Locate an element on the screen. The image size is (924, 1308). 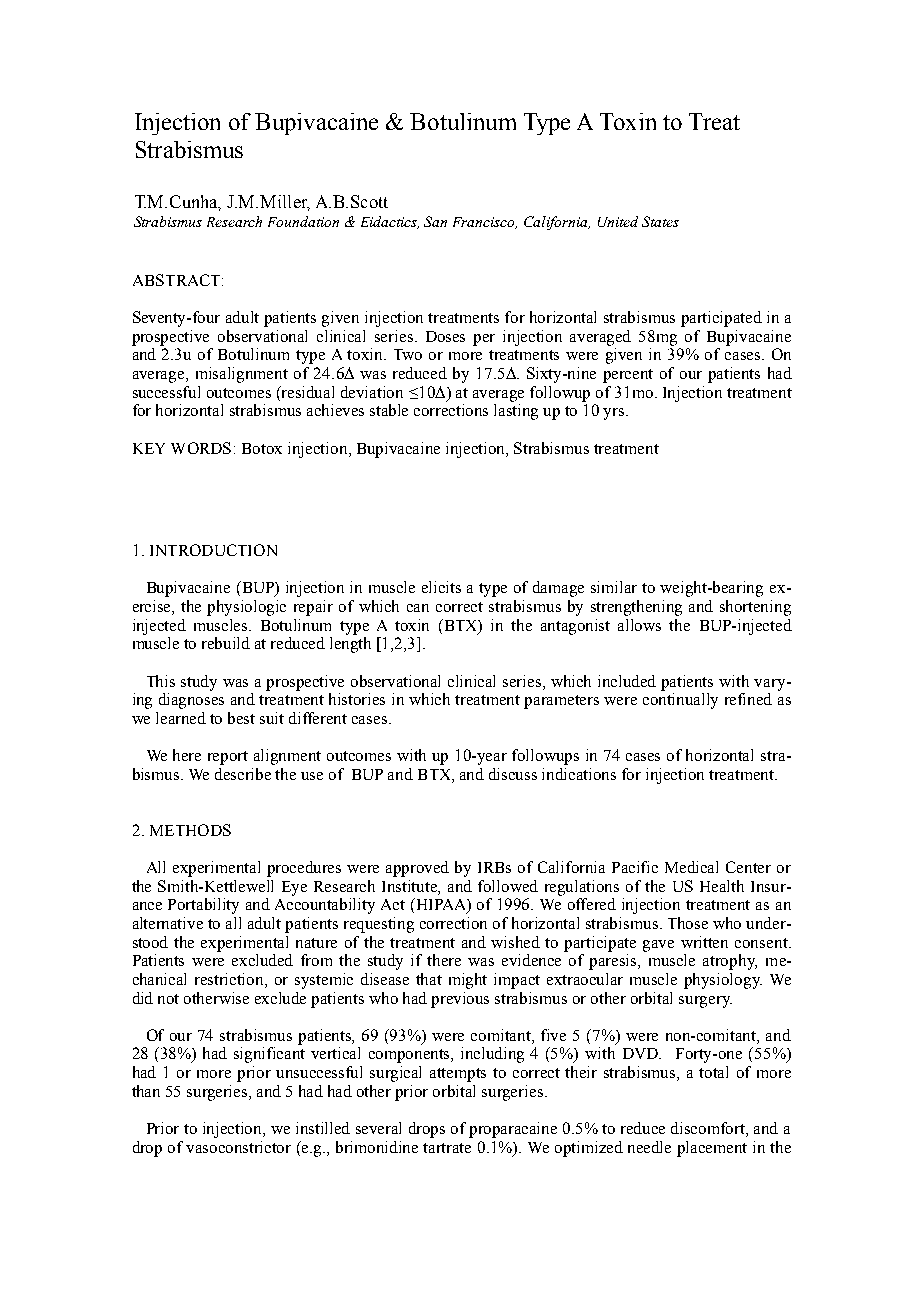
best is located at coordinates (241, 718).
